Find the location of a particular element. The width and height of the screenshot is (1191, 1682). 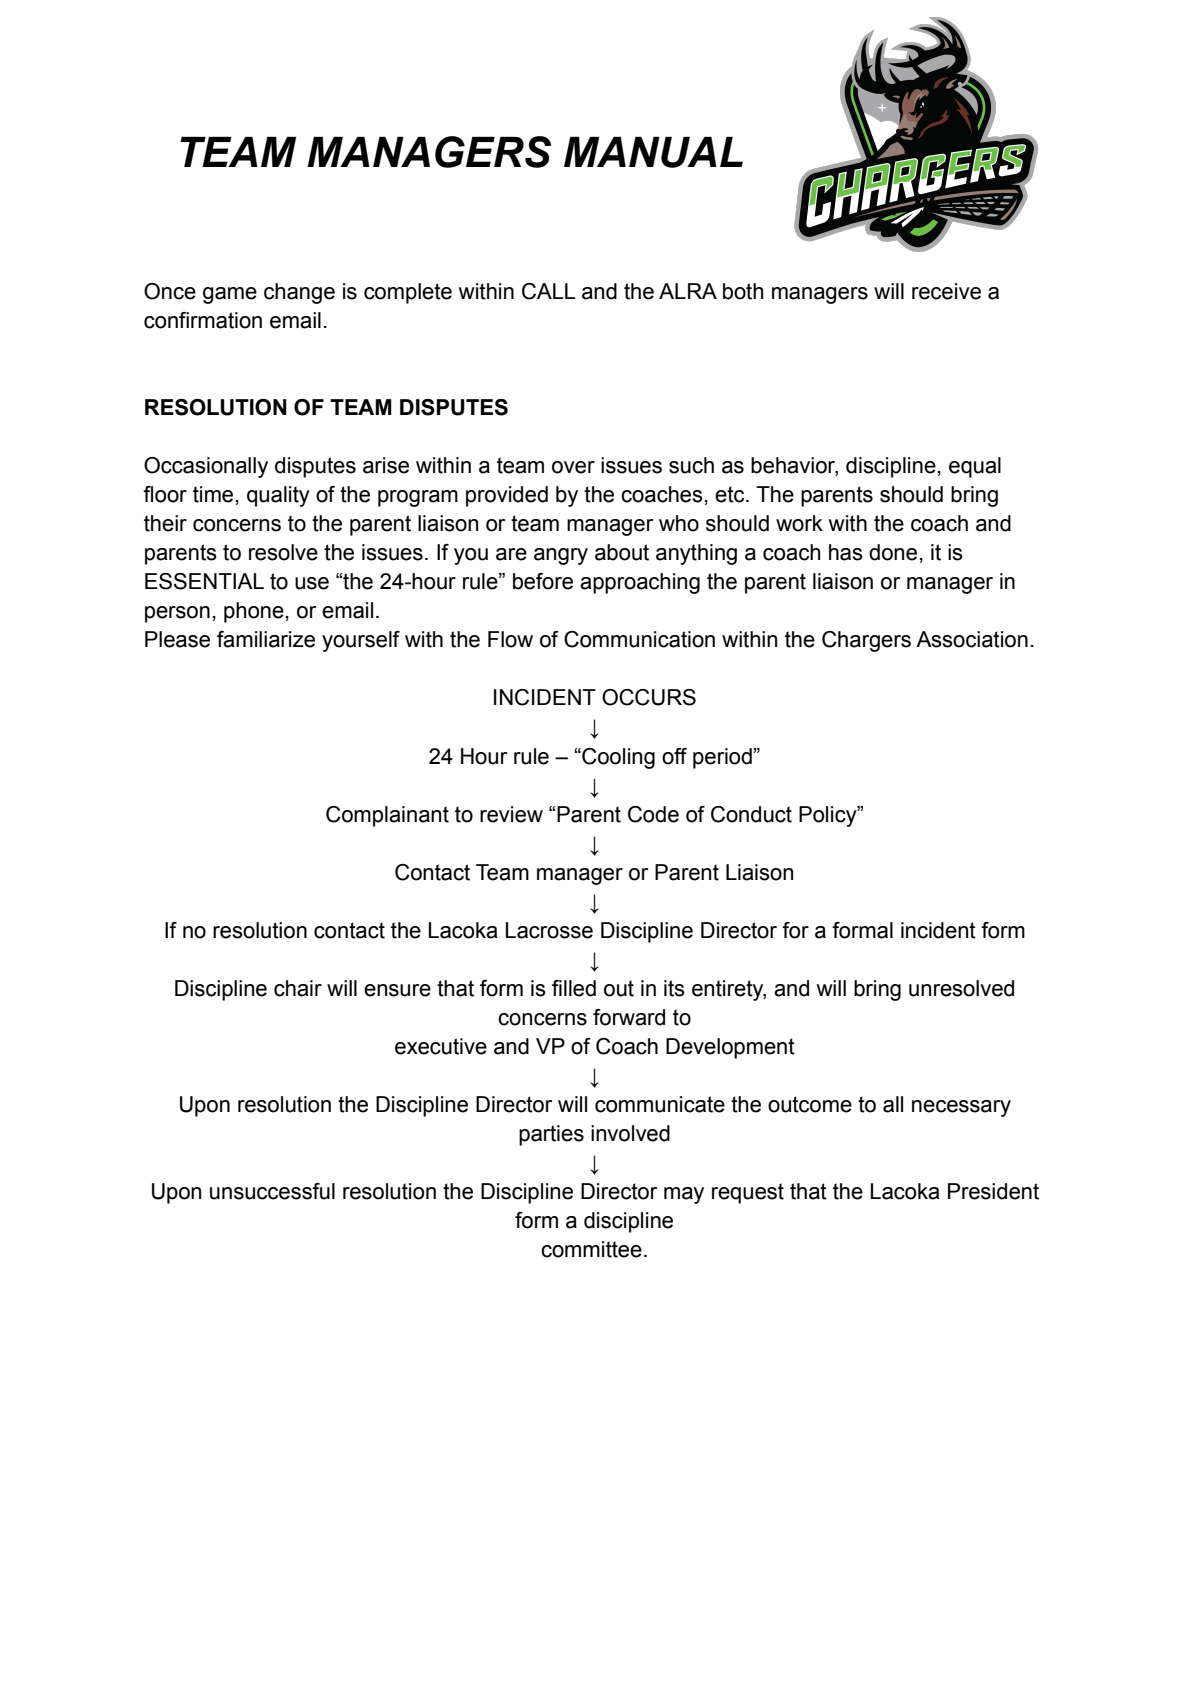

review is located at coordinates (511, 814).
